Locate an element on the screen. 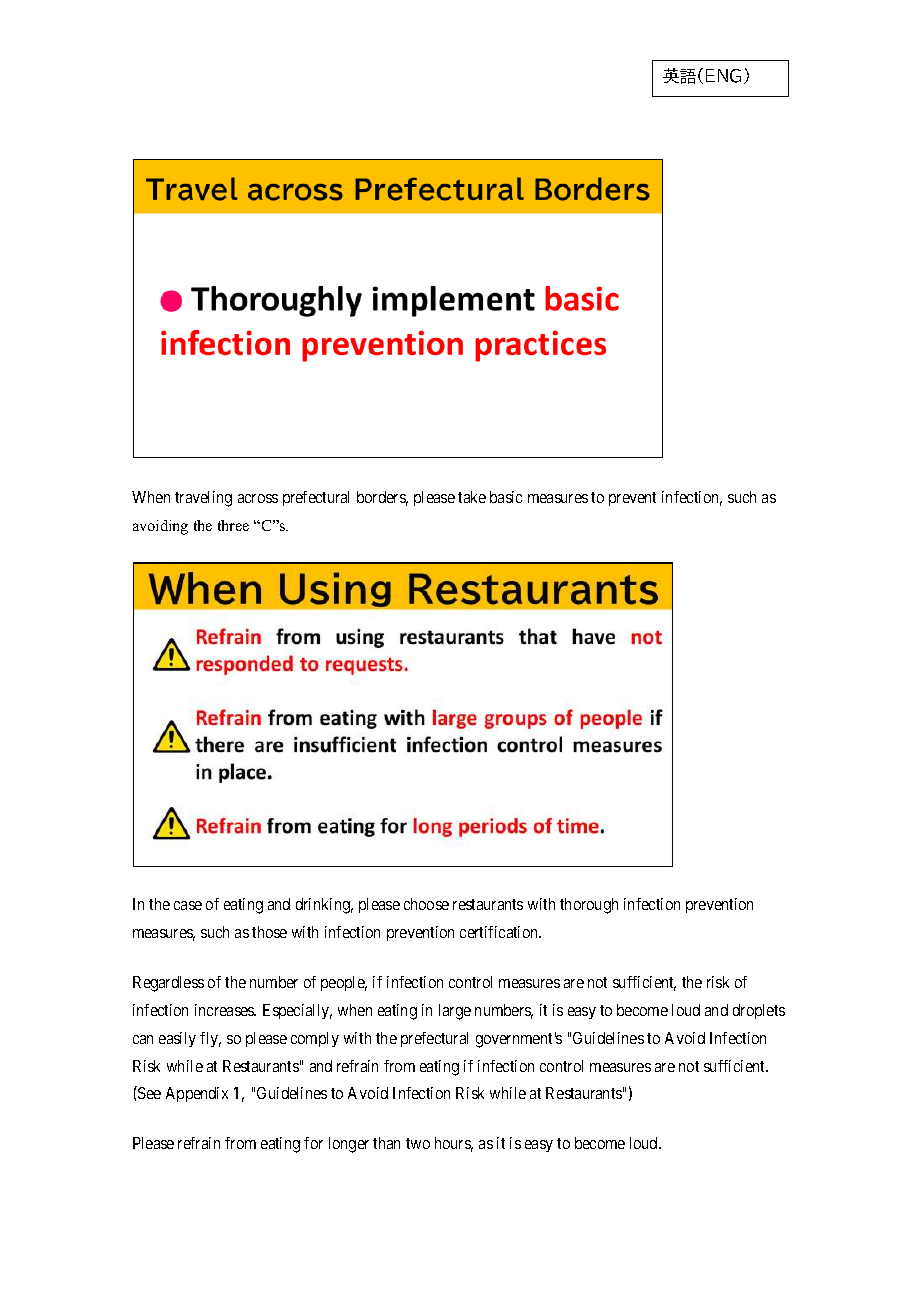 This screenshot has height=1308, width=924. increases is located at coordinates (225, 1010).
